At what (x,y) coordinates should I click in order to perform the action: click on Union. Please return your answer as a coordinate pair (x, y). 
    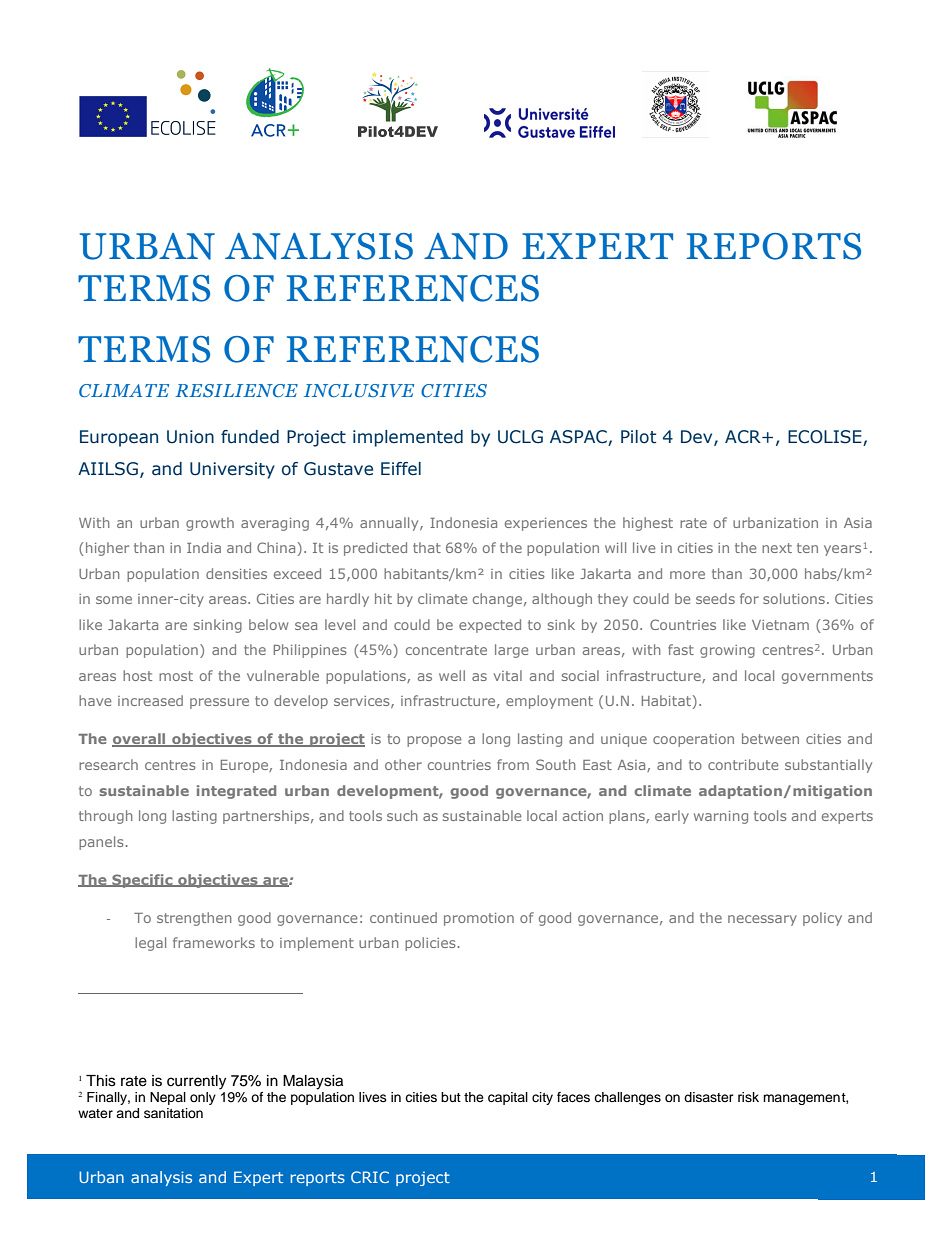
    Looking at the image, I should click on (190, 437).
